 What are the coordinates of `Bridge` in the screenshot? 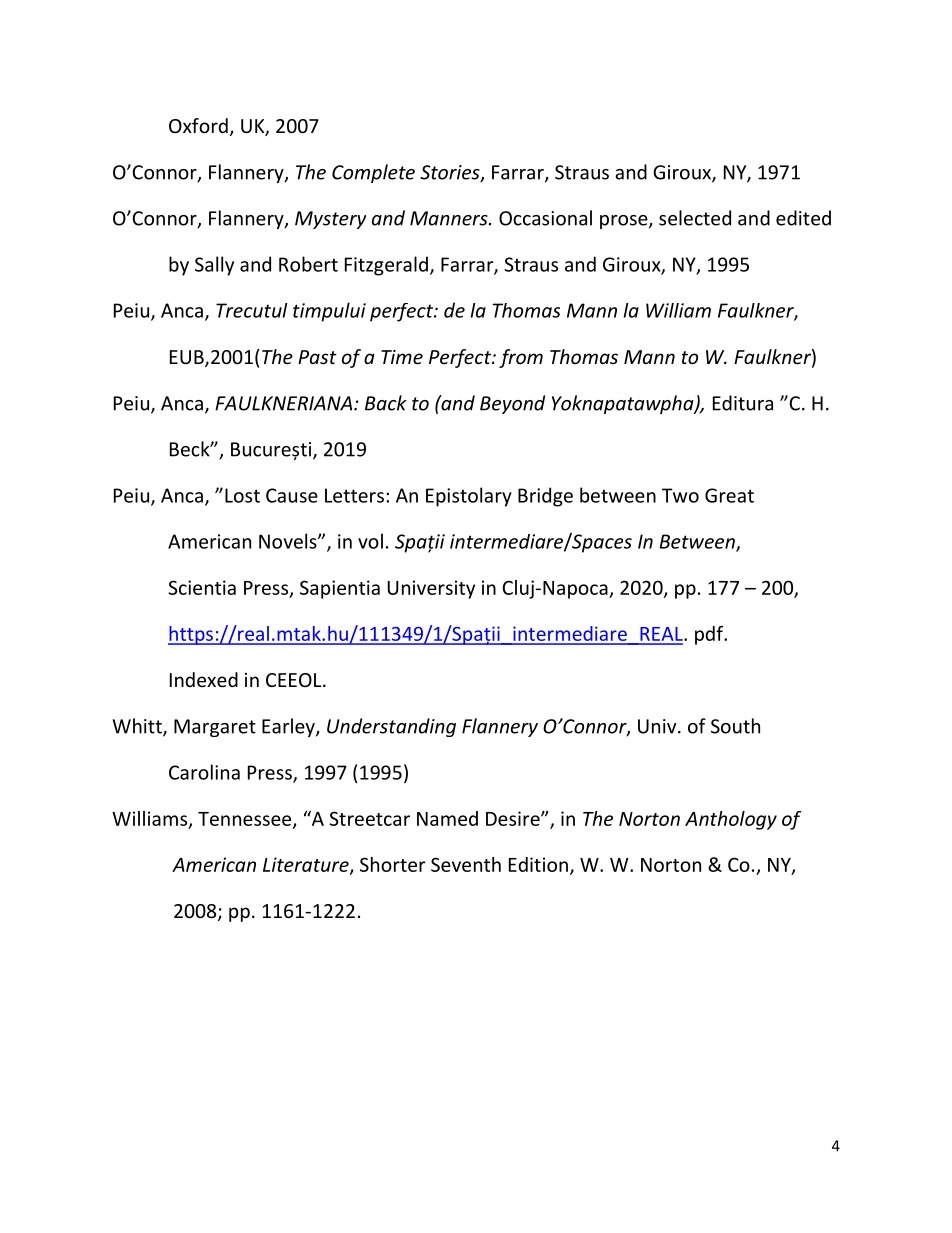 It's located at (545, 497).
